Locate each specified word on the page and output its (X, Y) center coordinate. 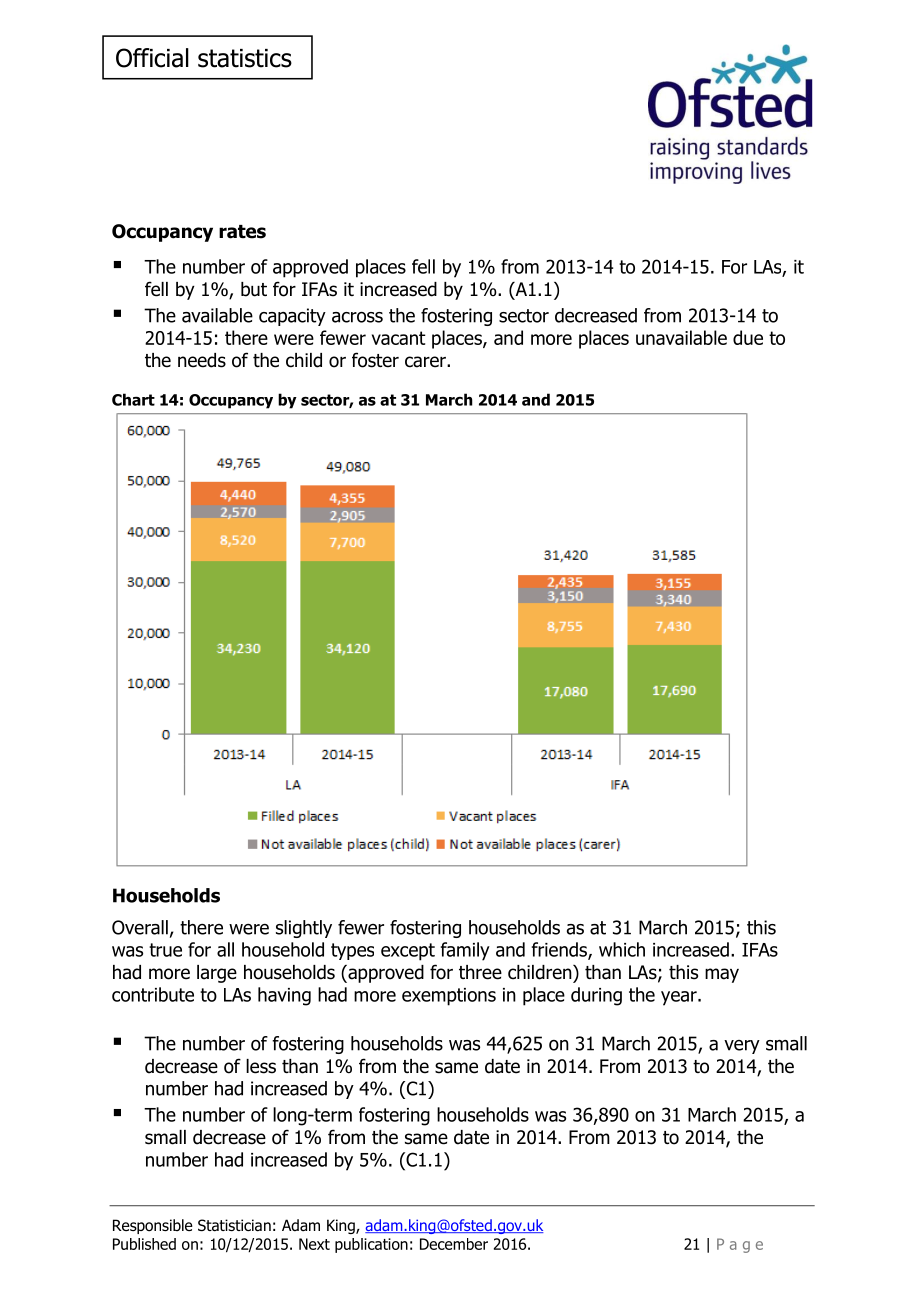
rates (242, 232)
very (742, 1047)
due (748, 337)
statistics (245, 58)
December (454, 1244)
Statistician (234, 1225)
